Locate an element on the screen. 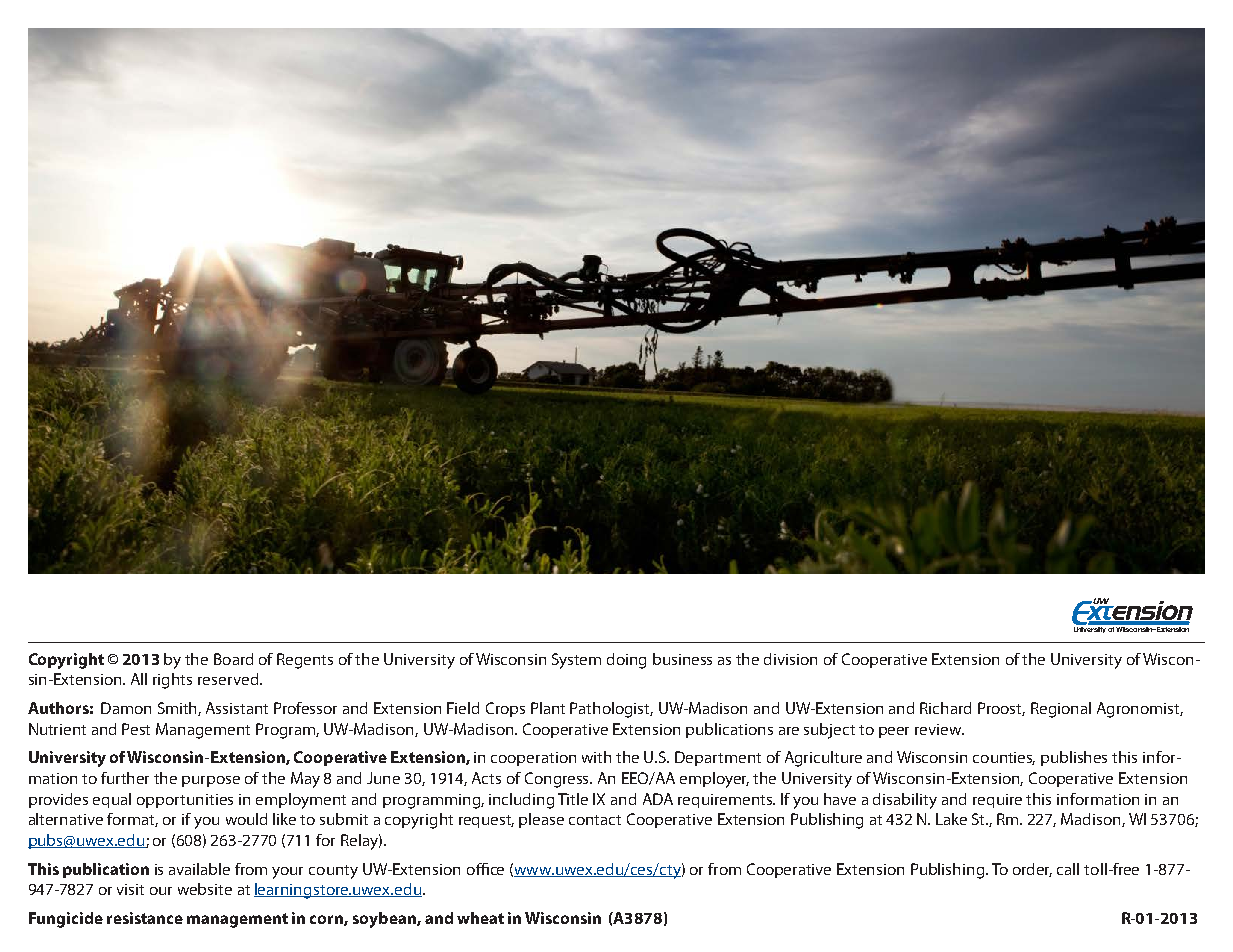  division is located at coordinates (790, 659).
